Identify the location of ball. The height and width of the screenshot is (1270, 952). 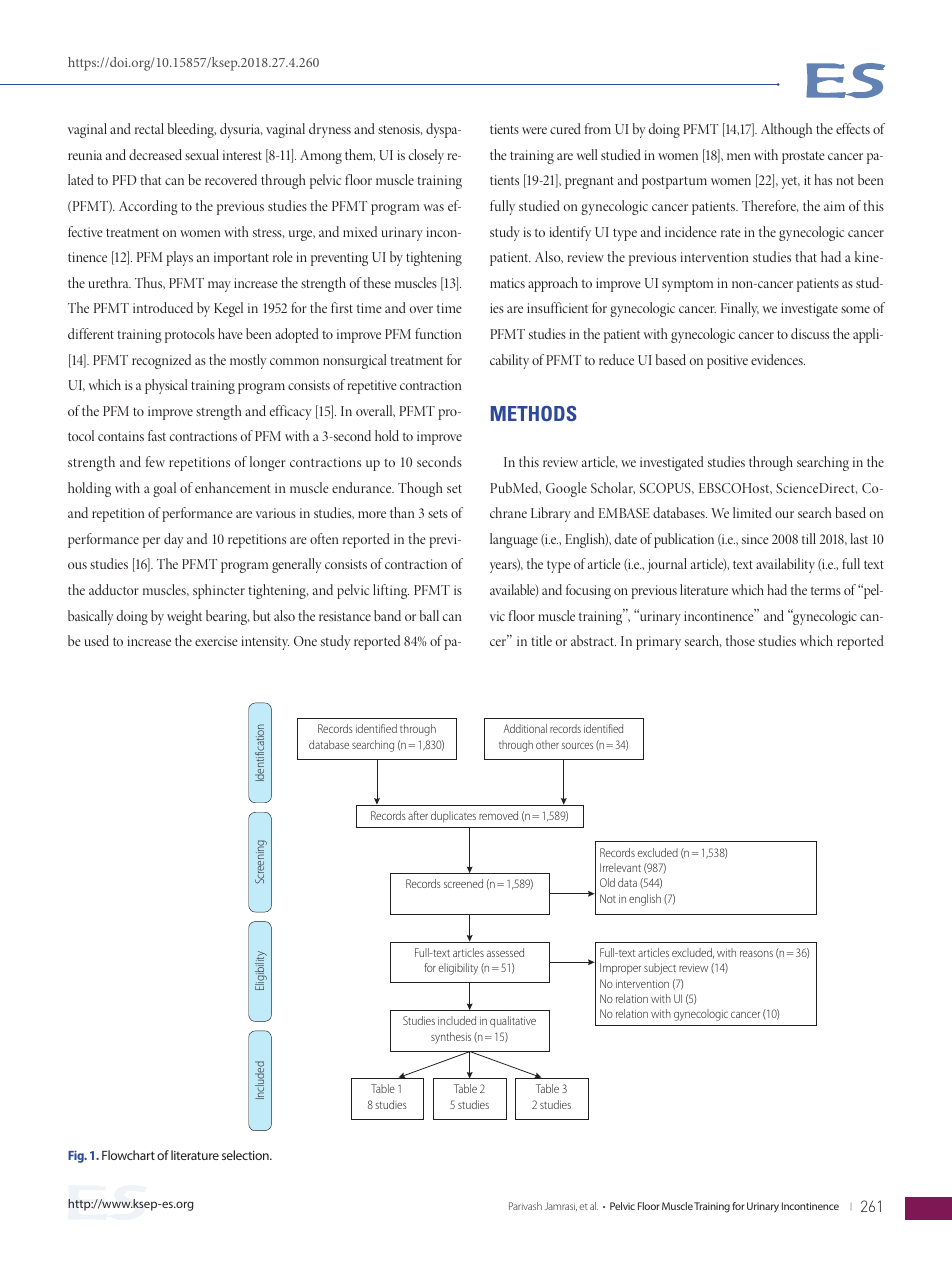
(429, 615).
